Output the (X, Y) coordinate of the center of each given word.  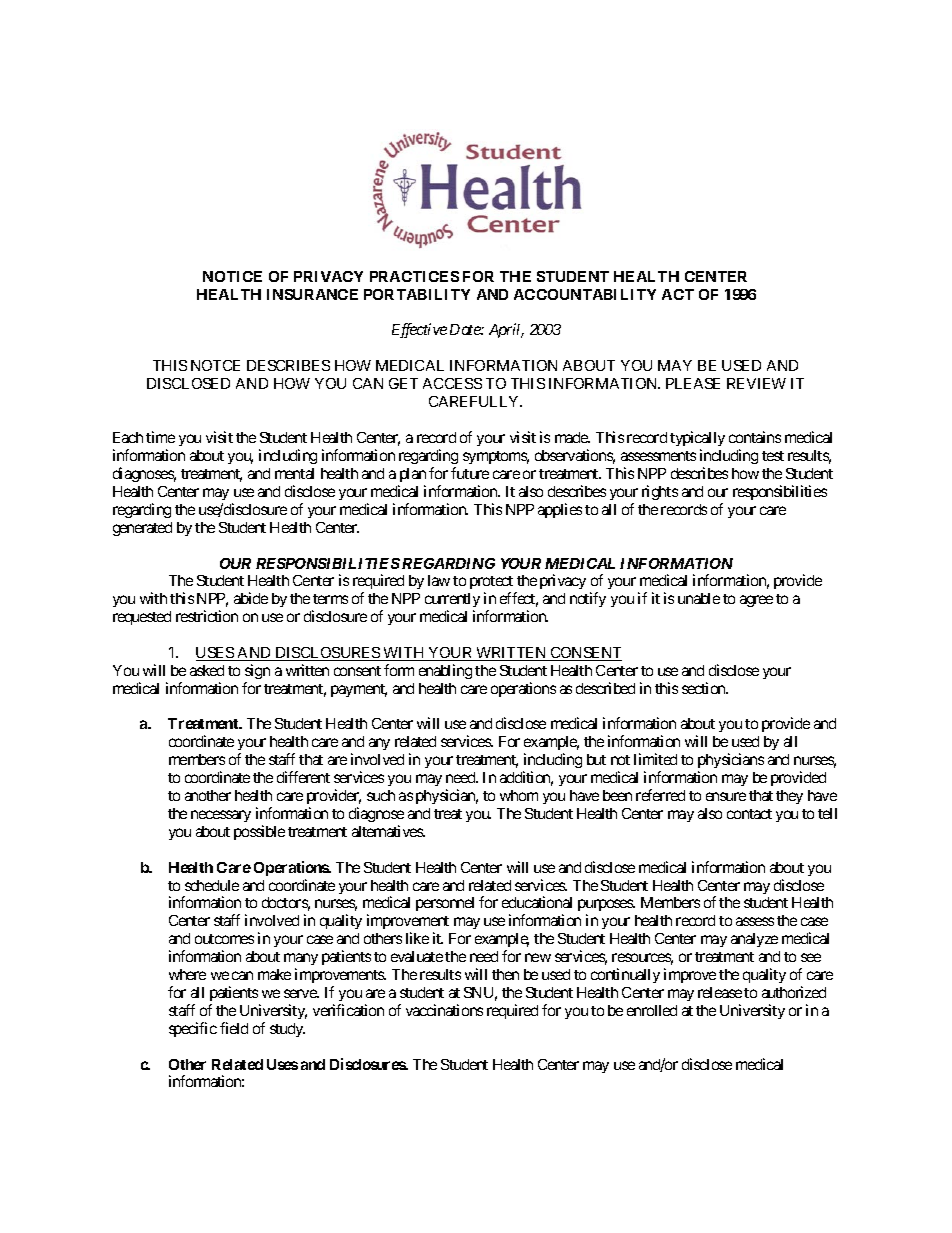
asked (207, 670)
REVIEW (756, 383)
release (720, 992)
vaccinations (444, 1010)
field (234, 1028)
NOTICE (232, 276)
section (705, 688)
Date (466, 329)
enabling (445, 671)
